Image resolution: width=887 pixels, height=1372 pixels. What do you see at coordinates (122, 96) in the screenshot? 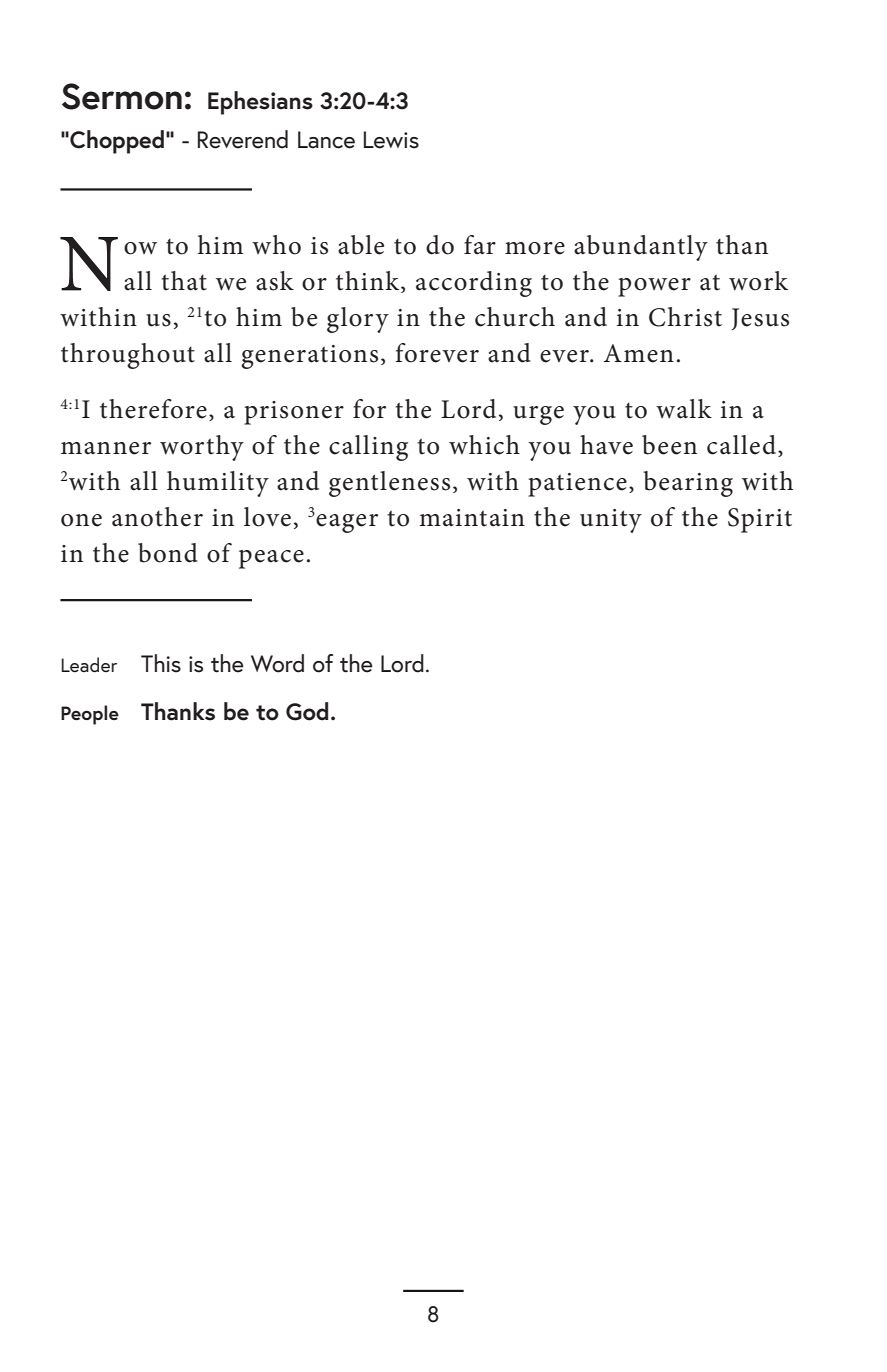
I see `Sermon` at bounding box center [122, 96].
